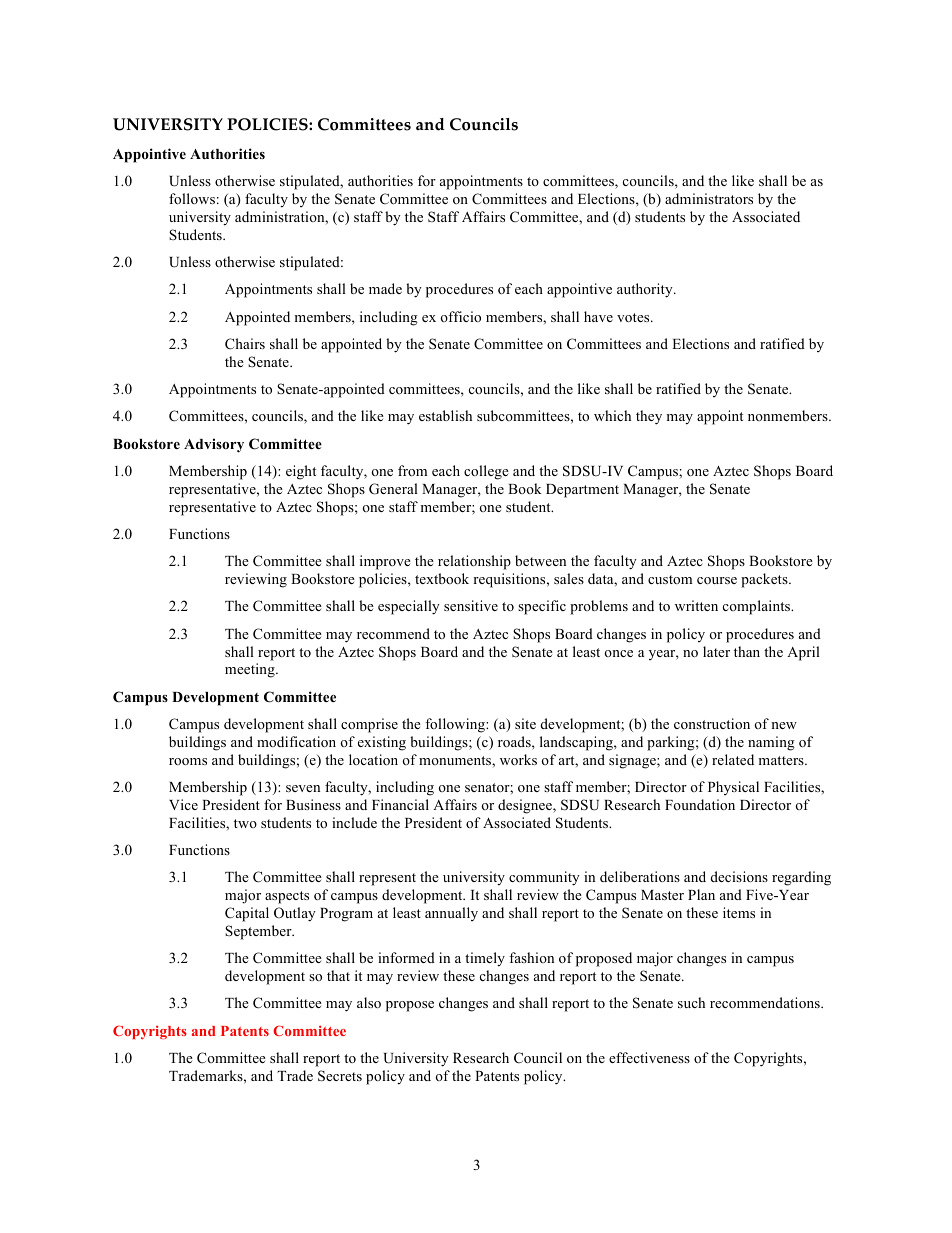  Describe the element at coordinates (716, 651) in the document. I see `later` at that location.
